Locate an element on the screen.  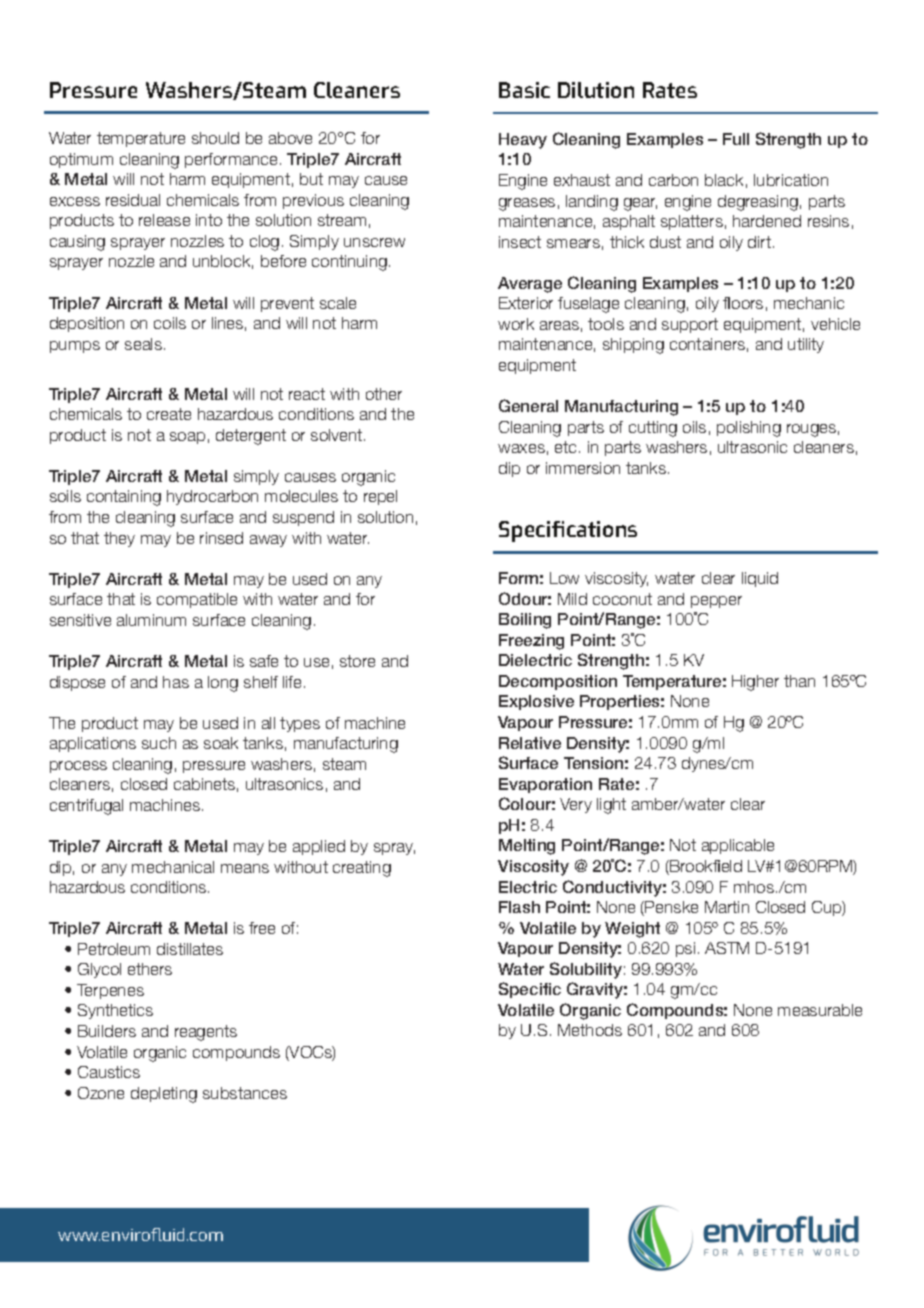
should is located at coordinates (215, 138).
